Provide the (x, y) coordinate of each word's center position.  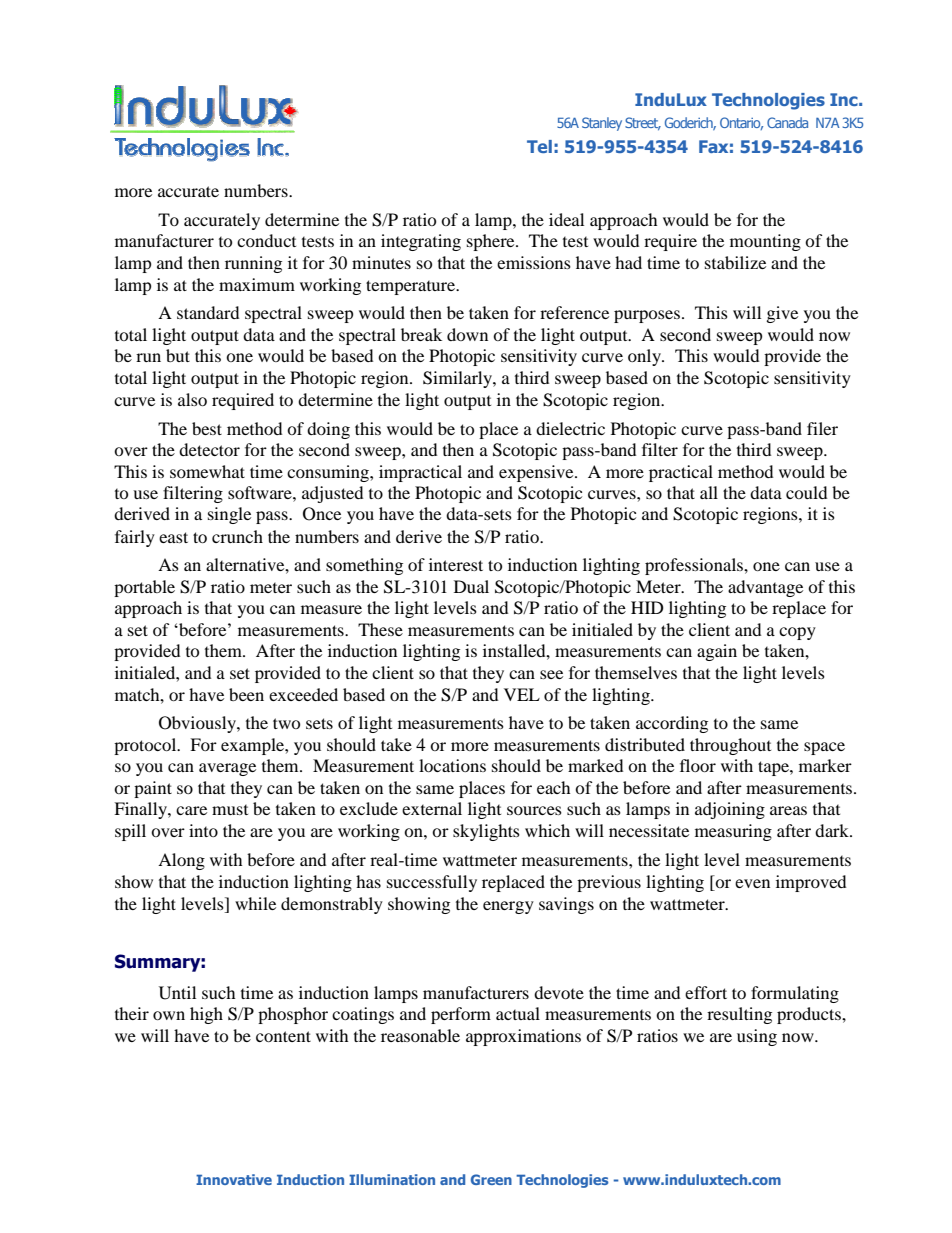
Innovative (234, 1179)
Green (491, 1179)
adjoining (730, 810)
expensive (537, 473)
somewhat (207, 471)
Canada (787, 122)
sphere (492, 242)
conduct (266, 240)
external (432, 808)
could (806, 492)
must (230, 809)
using (757, 1037)
